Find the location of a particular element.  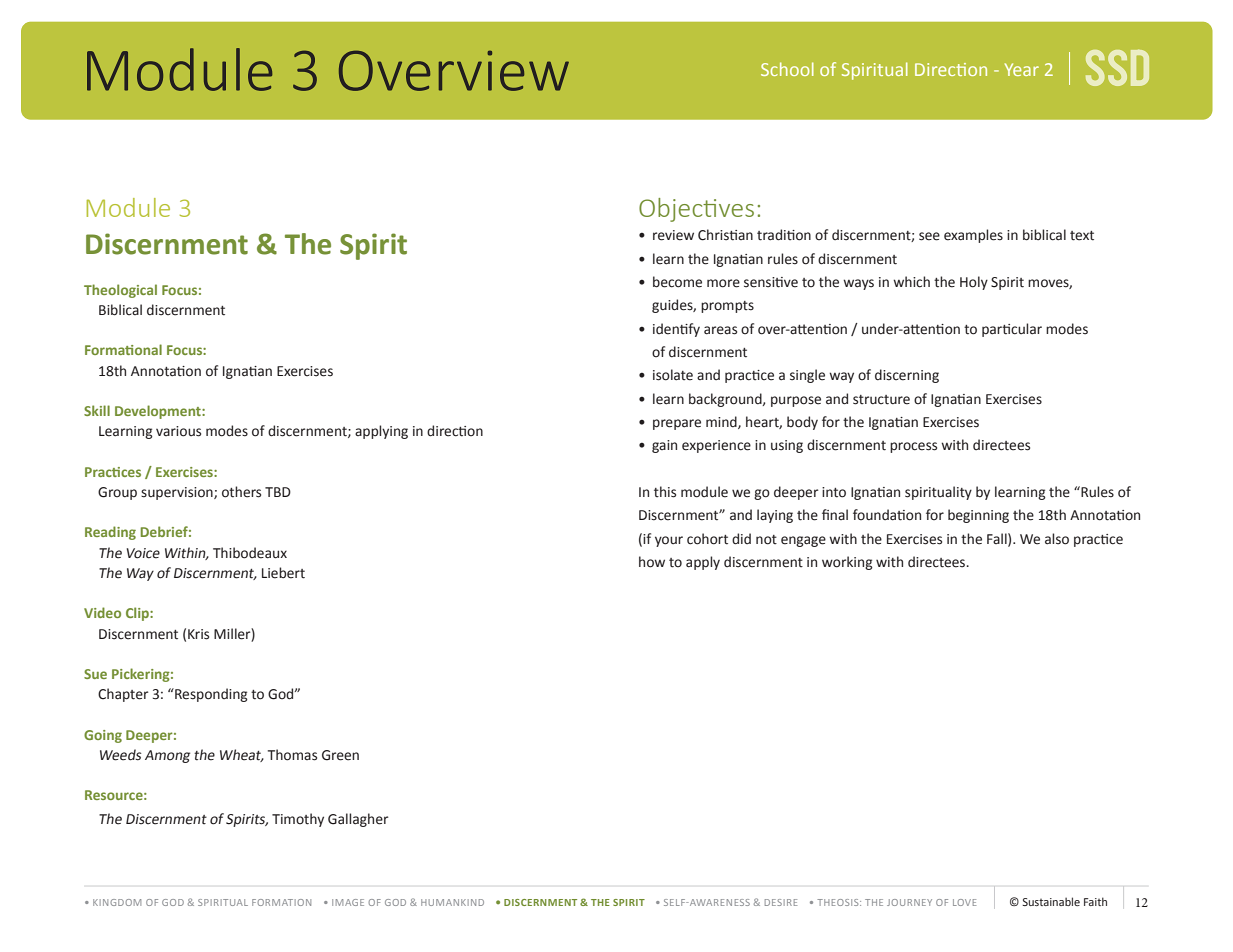

Skill is located at coordinates (97, 410).
